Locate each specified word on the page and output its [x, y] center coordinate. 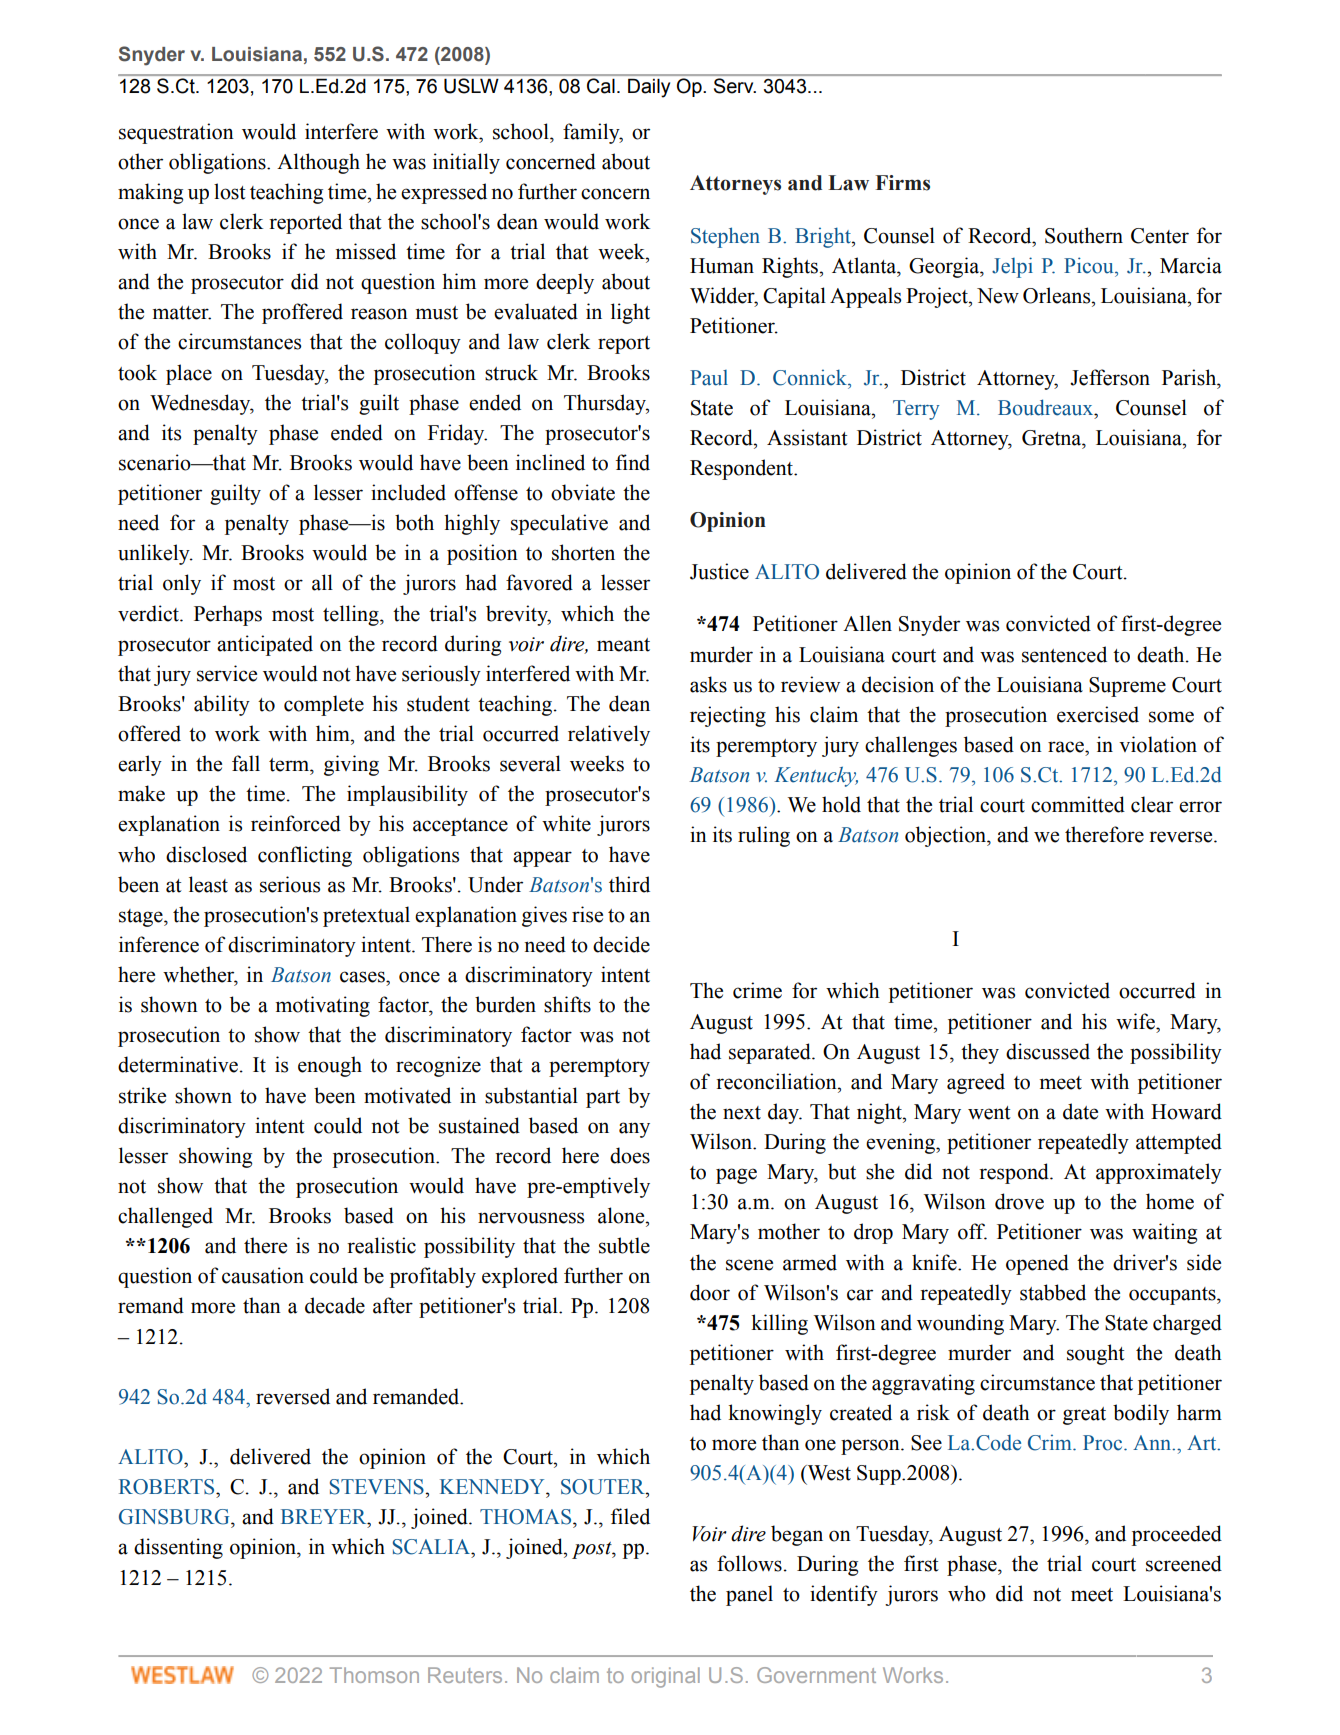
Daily [649, 88]
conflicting [305, 856]
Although [318, 163]
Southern [1084, 235]
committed [1078, 804]
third [629, 884]
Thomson [374, 1675]
